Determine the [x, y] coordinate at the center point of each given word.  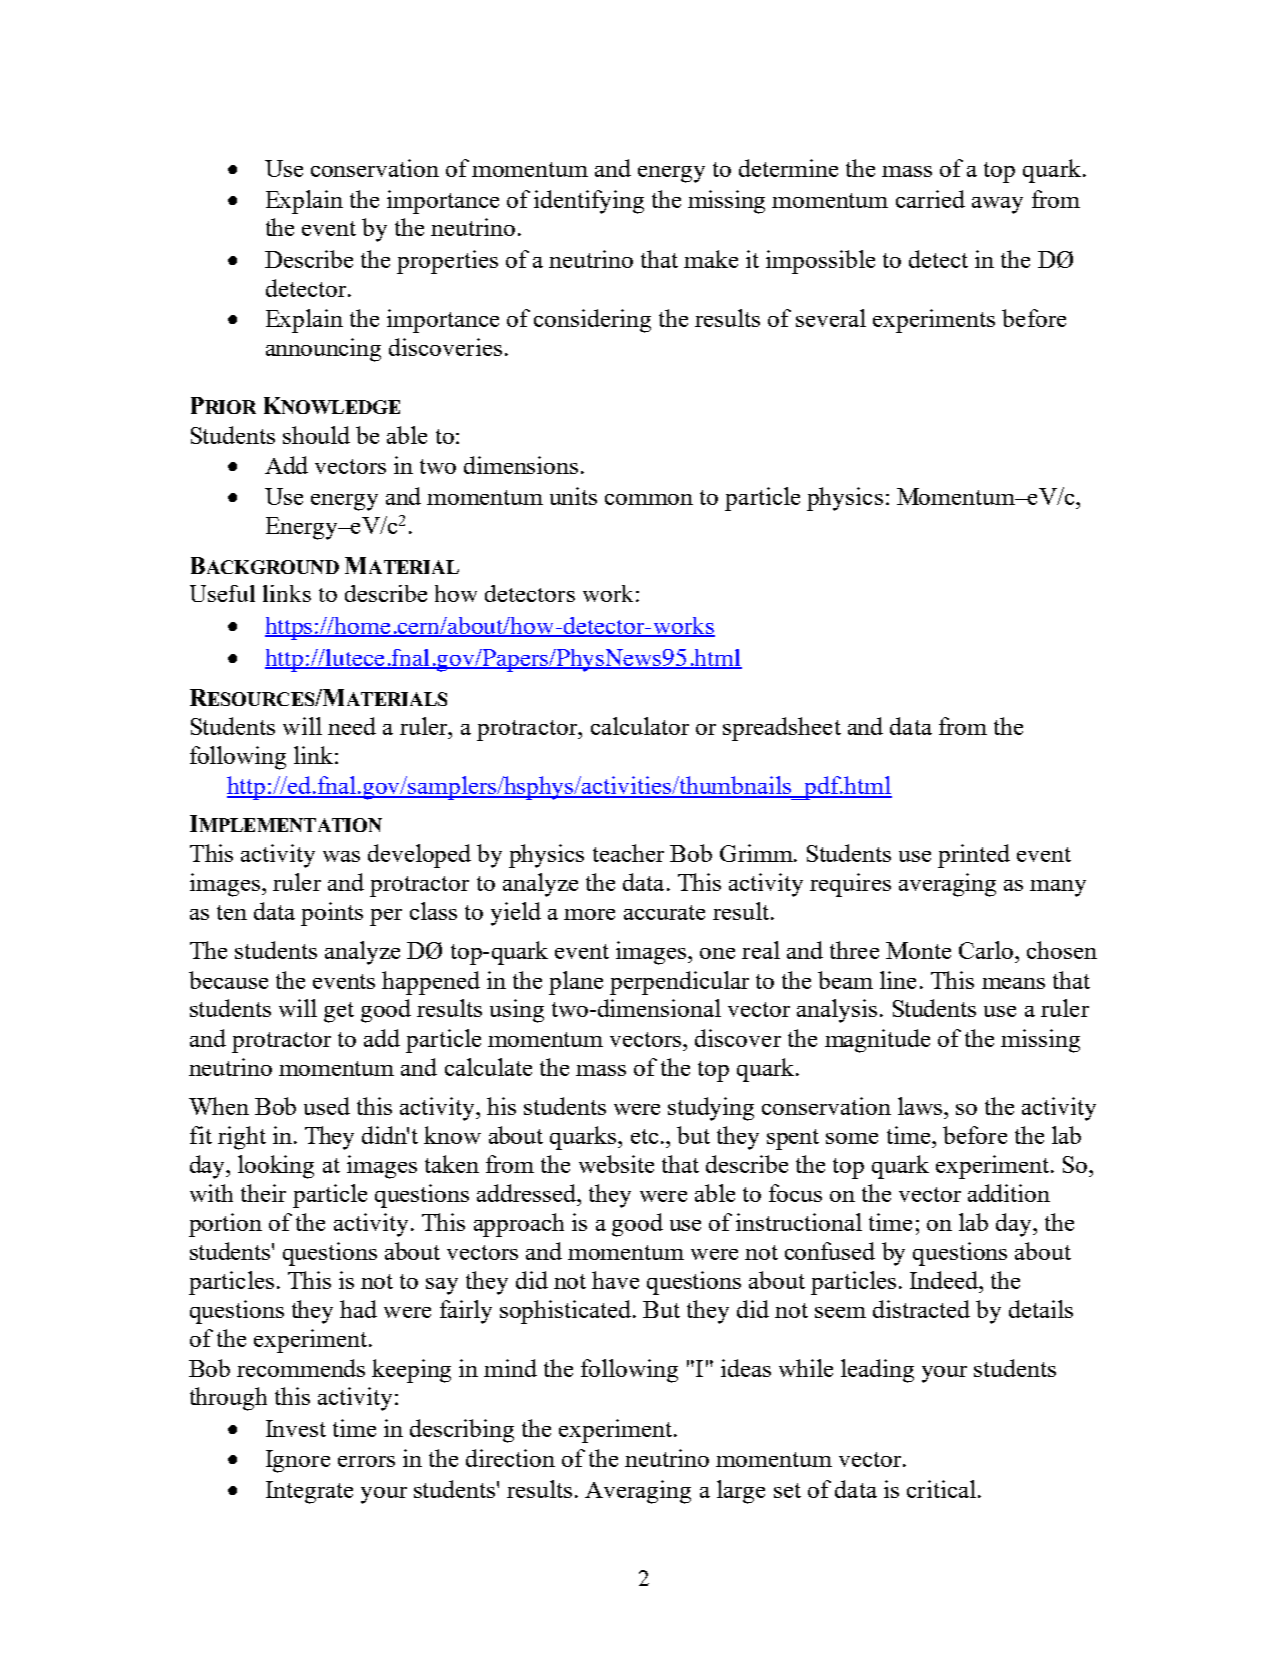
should [316, 435]
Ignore [298, 1461]
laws [921, 1106]
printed [974, 856]
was [341, 856]
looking [276, 1167]
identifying [589, 202]
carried [930, 199]
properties [447, 262]
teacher [628, 853]
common [649, 499]
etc [644, 1136]
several [831, 318]
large [741, 1492]
